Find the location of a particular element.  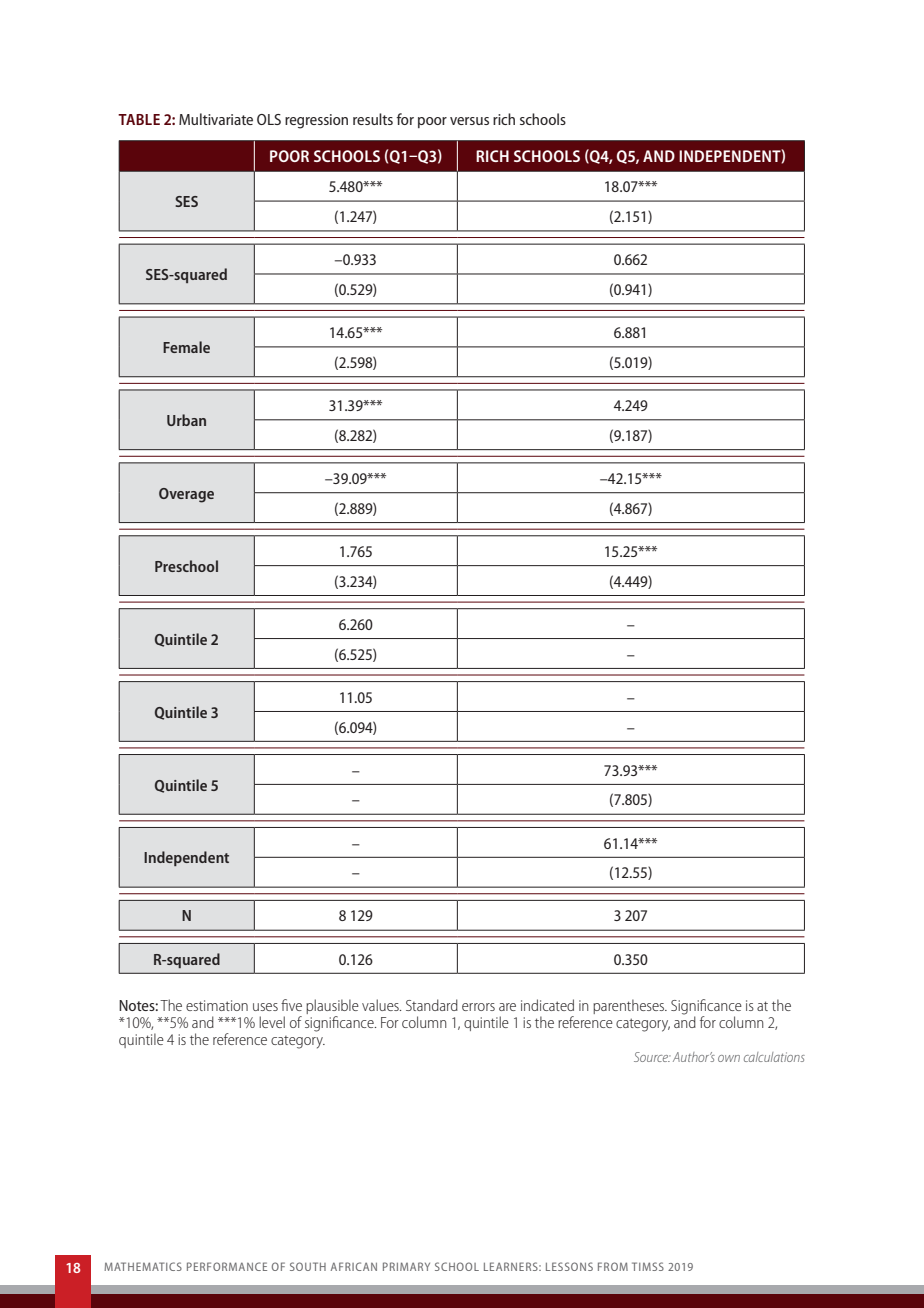

Female is located at coordinates (186, 347).
